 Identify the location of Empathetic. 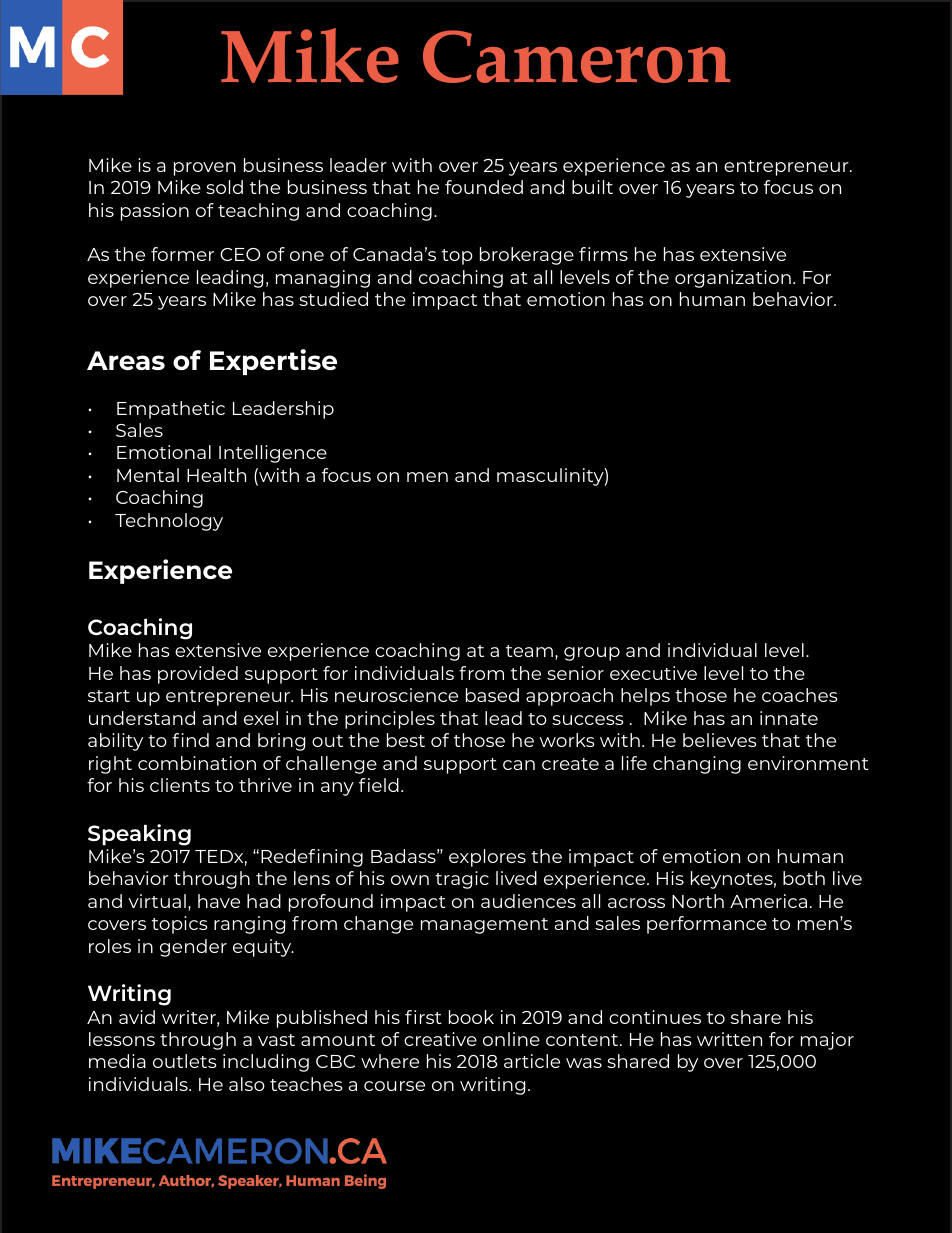
(171, 410).
